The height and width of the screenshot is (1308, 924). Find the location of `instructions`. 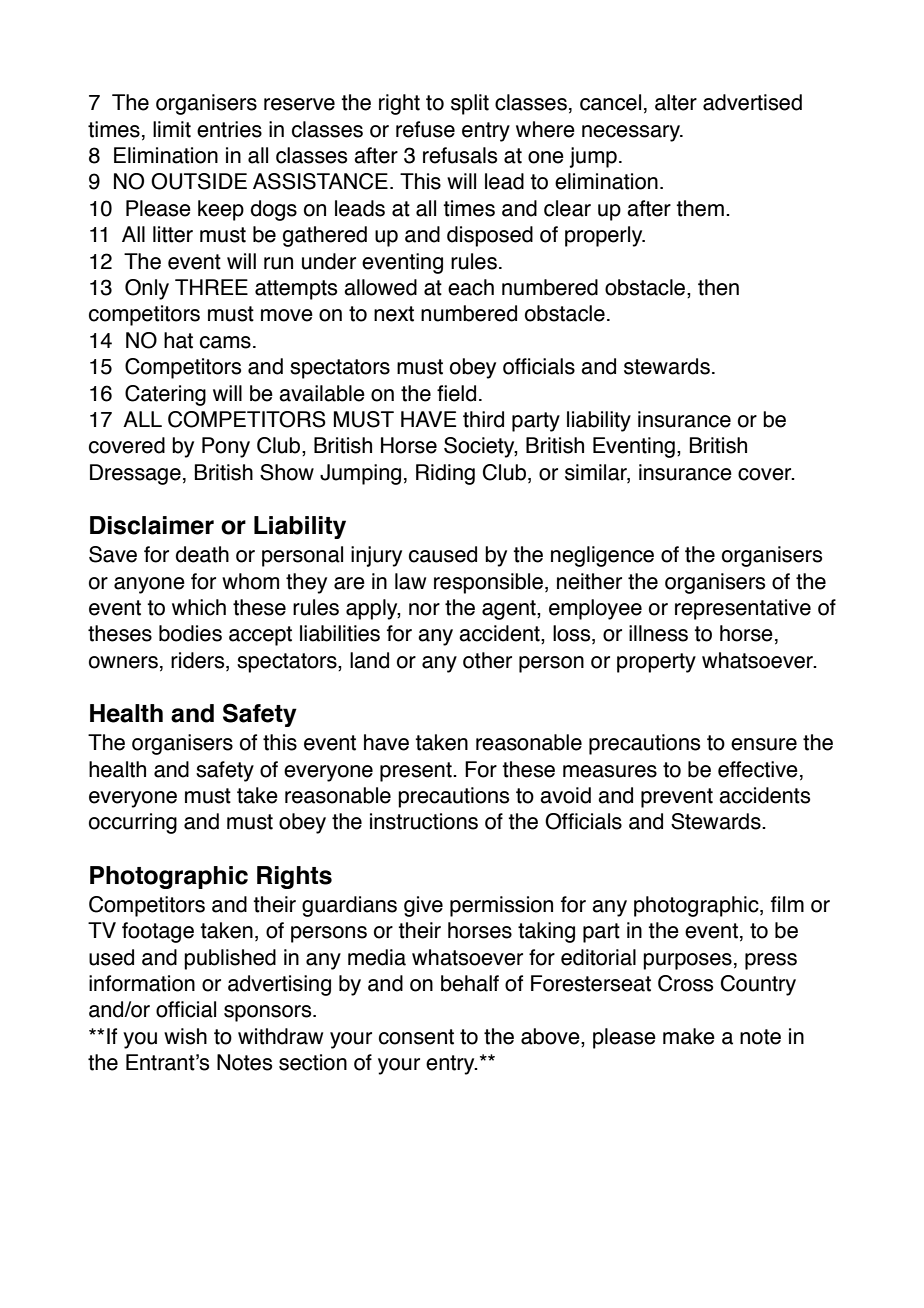

instructions is located at coordinates (424, 821).
